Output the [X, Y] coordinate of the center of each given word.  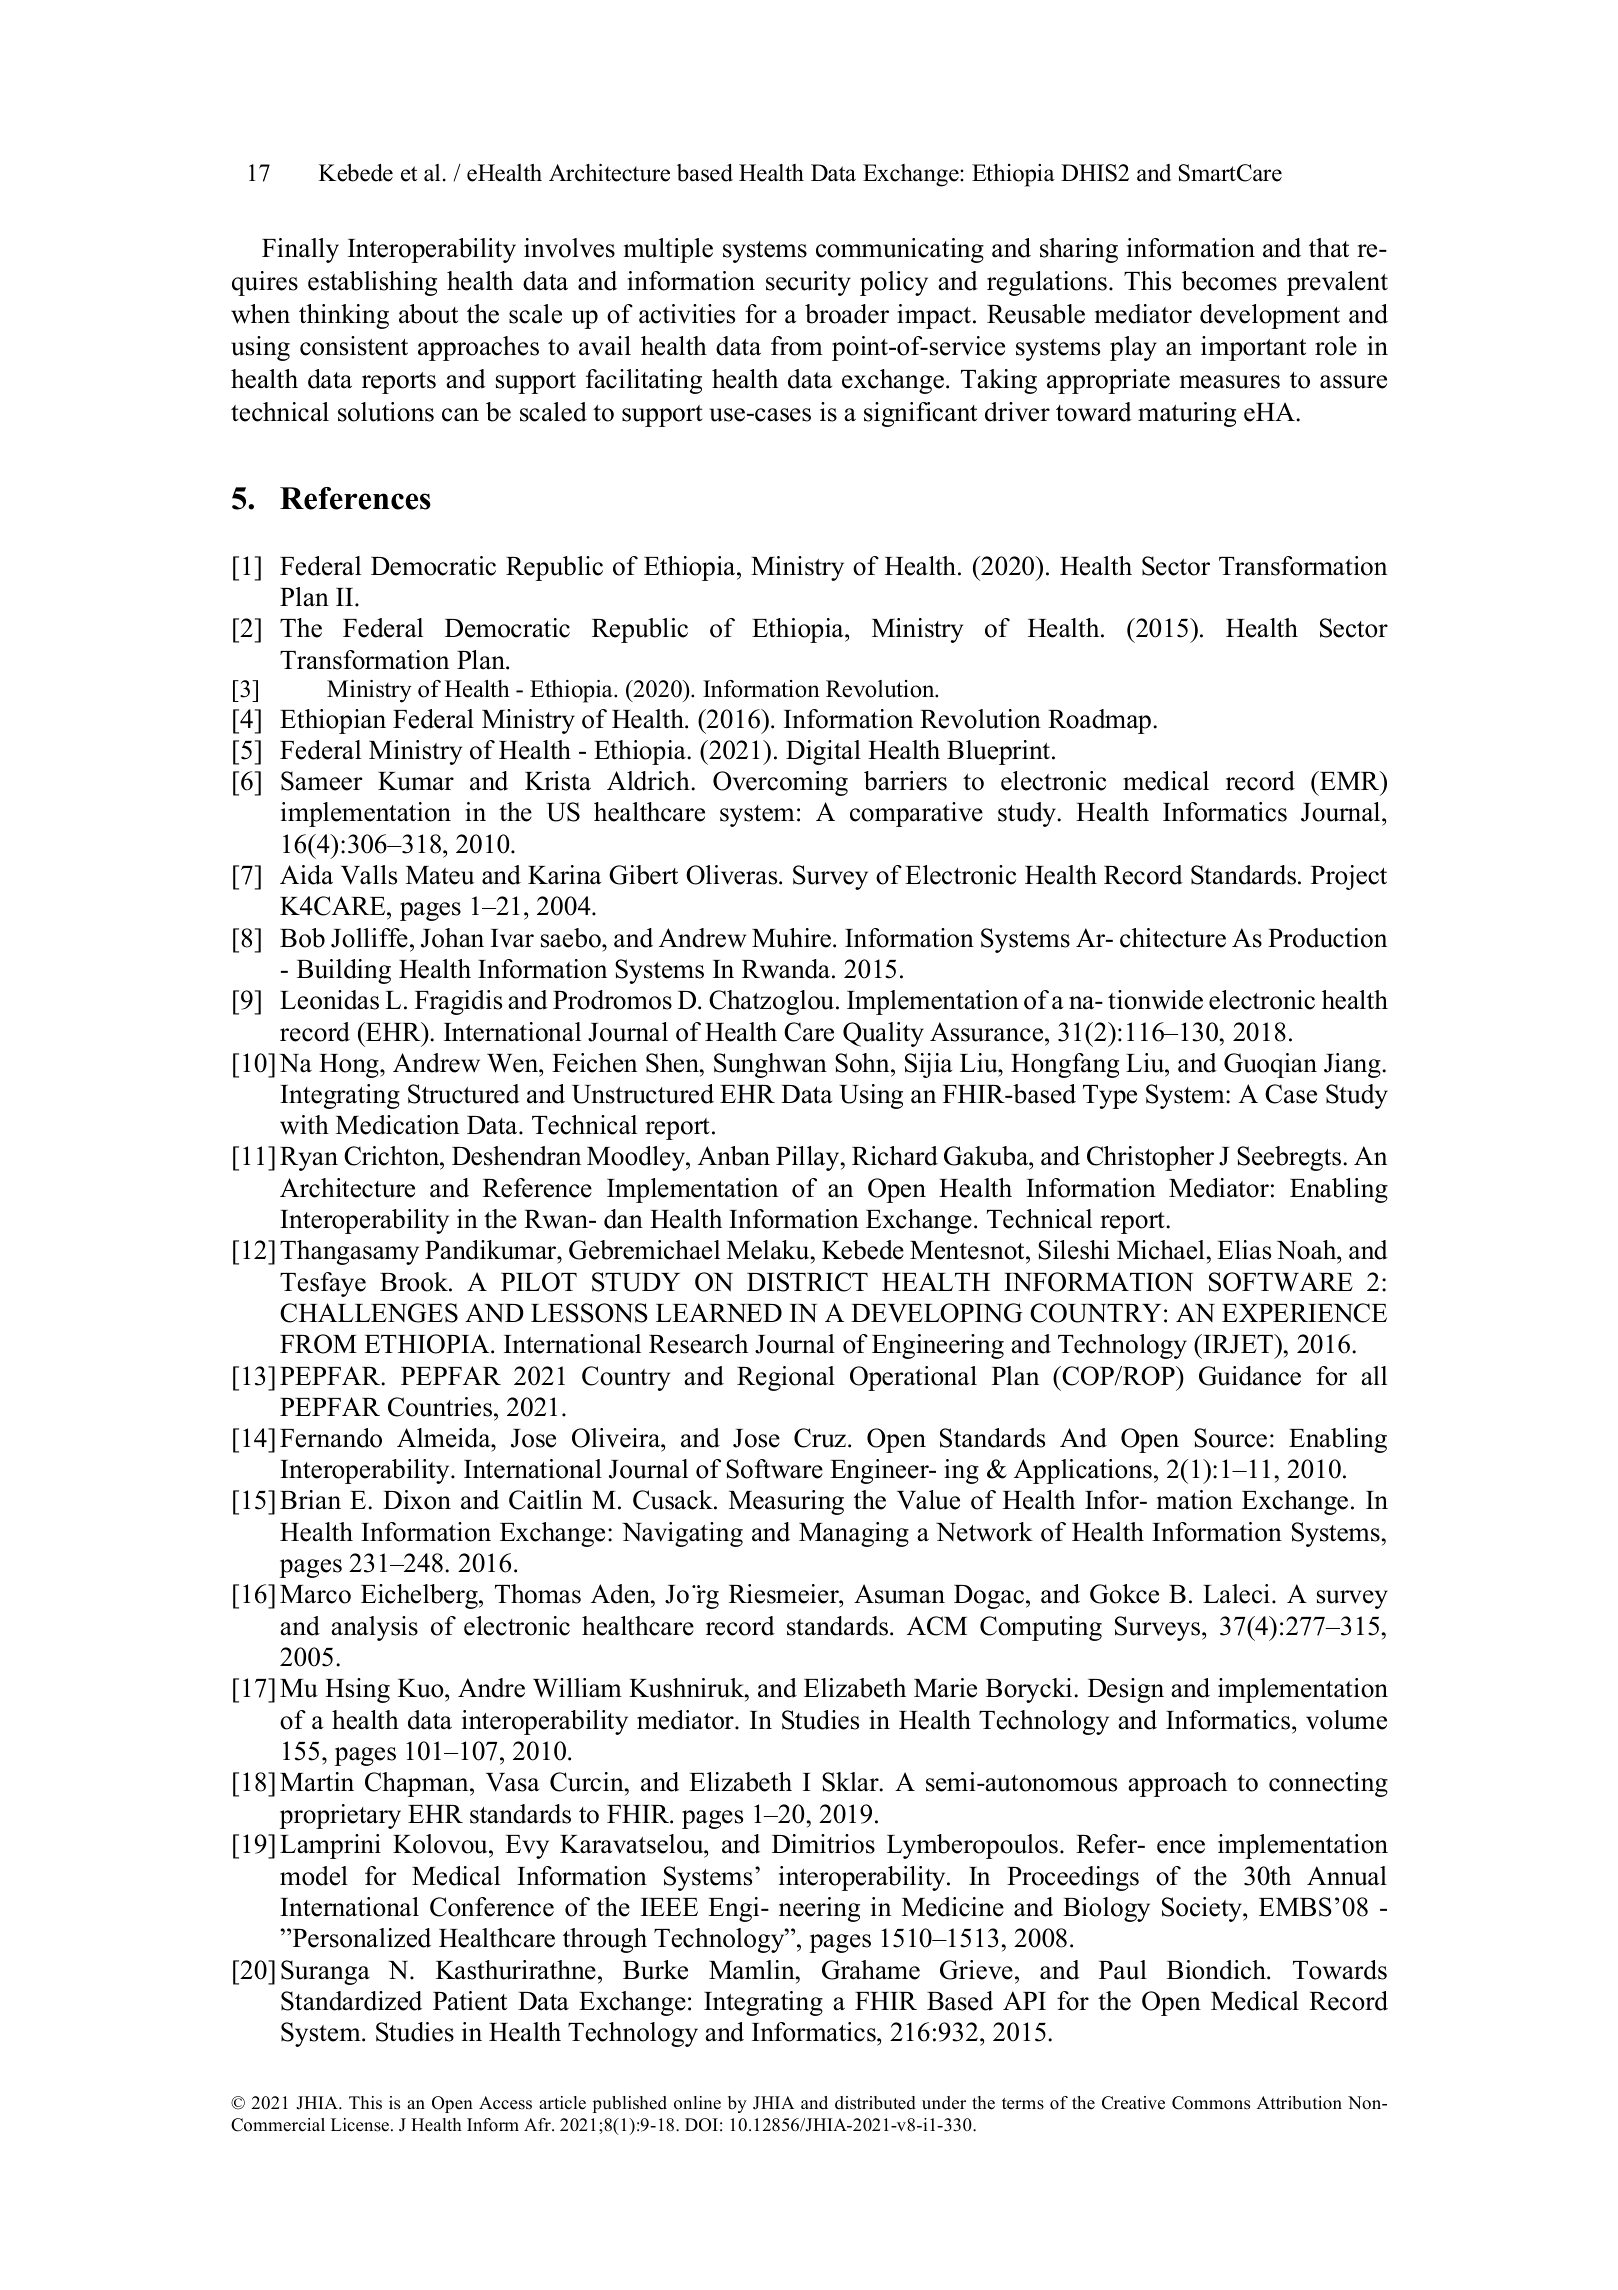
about [428, 314]
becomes [1229, 281]
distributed [875, 2103]
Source [1230, 1438]
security [808, 283]
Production [1327, 938]
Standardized [351, 2001]
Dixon [417, 1500]
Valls [369, 875]
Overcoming [780, 783]
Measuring [786, 1502]
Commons [1211, 2103]
